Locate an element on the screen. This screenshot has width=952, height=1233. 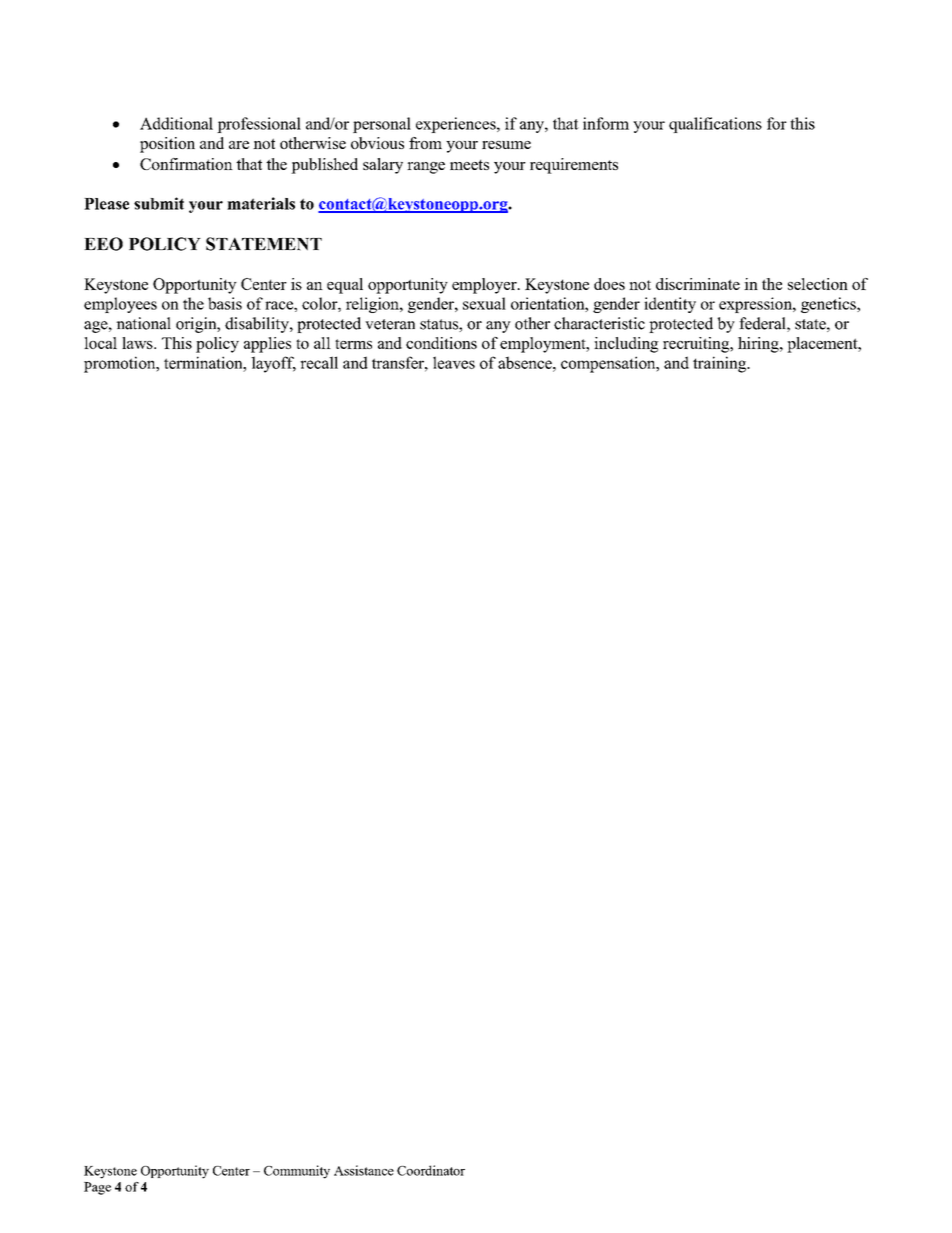
Assistance is located at coordinates (364, 1170).
